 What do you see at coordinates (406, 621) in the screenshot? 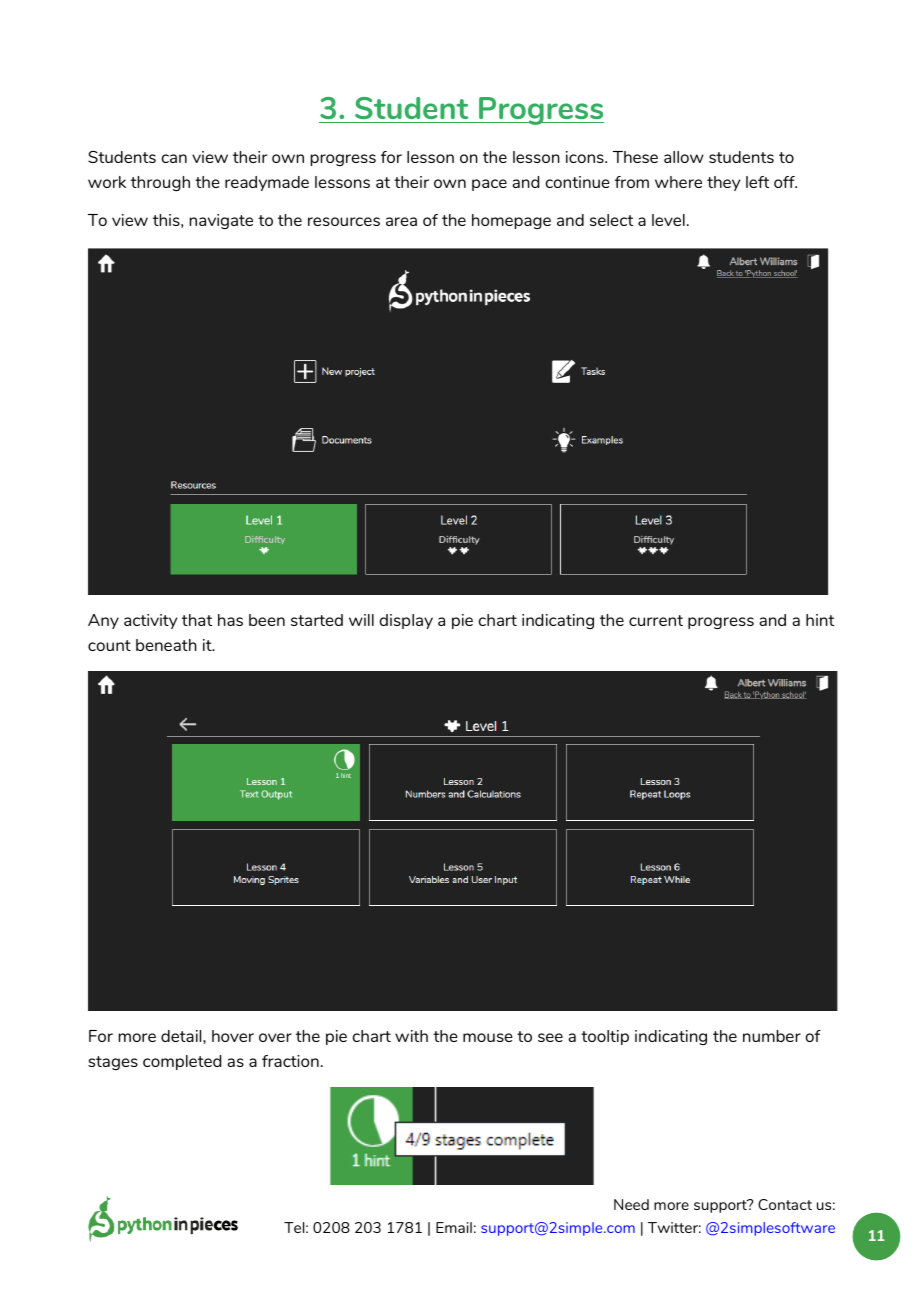
I see `display` at bounding box center [406, 621].
